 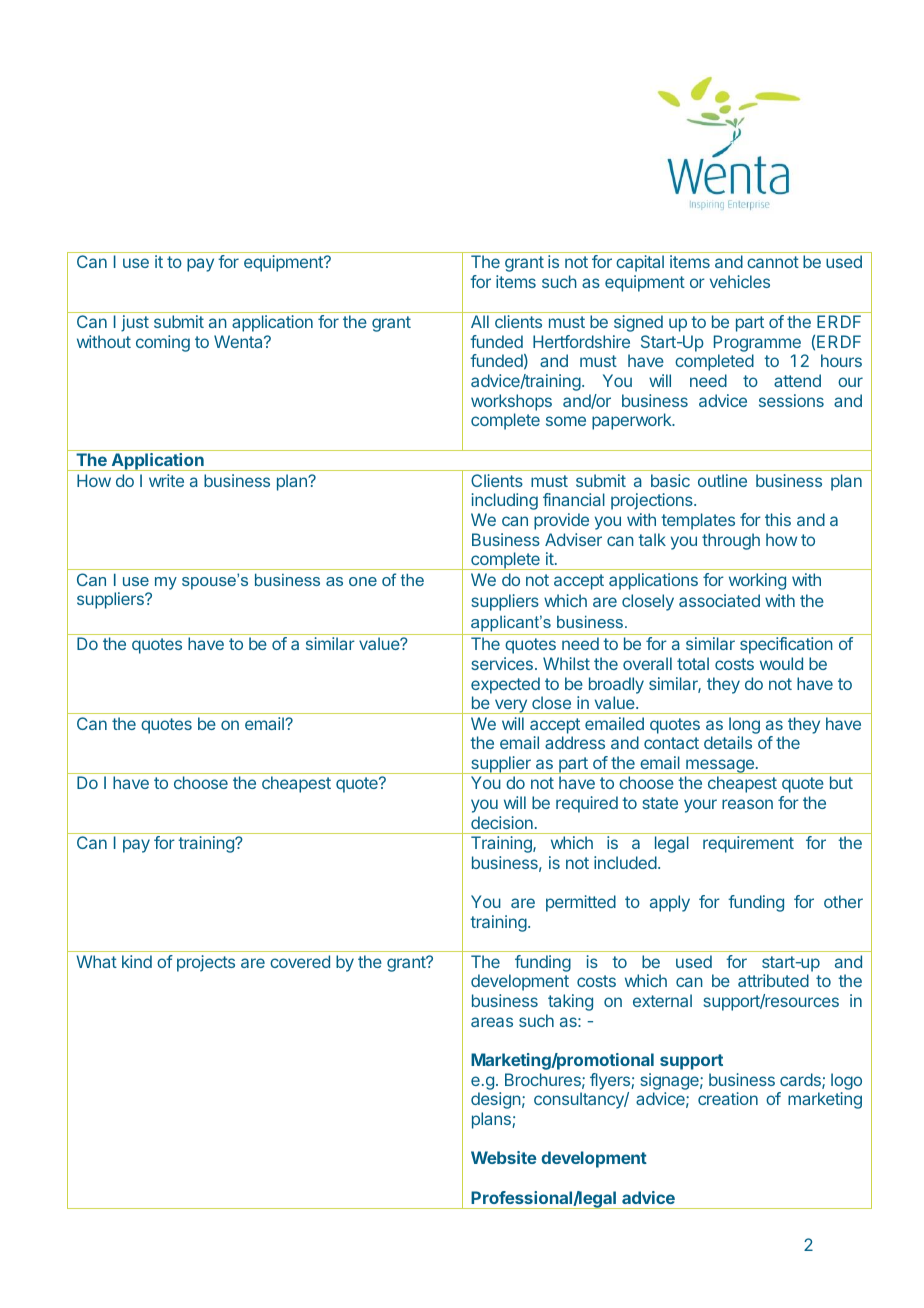 What do you see at coordinates (363, 581) in the screenshot?
I see `one` at bounding box center [363, 581].
